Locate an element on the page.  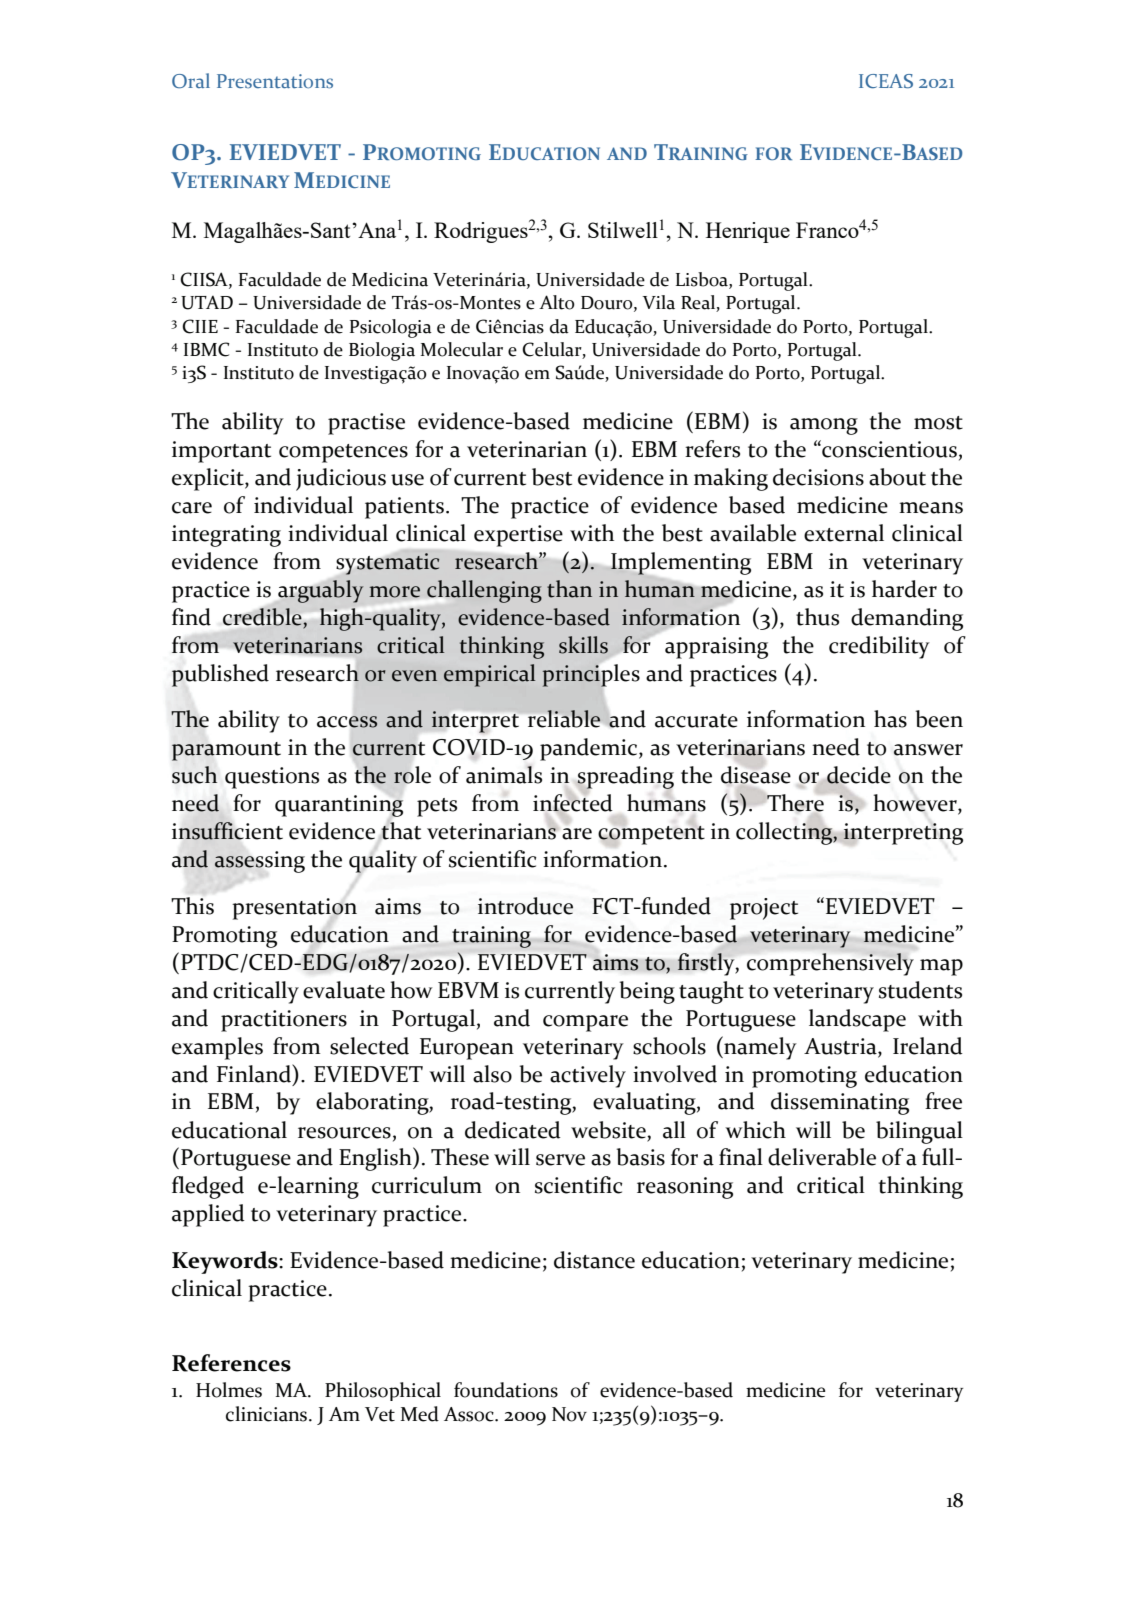
assessing is located at coordinates (259, 862).
